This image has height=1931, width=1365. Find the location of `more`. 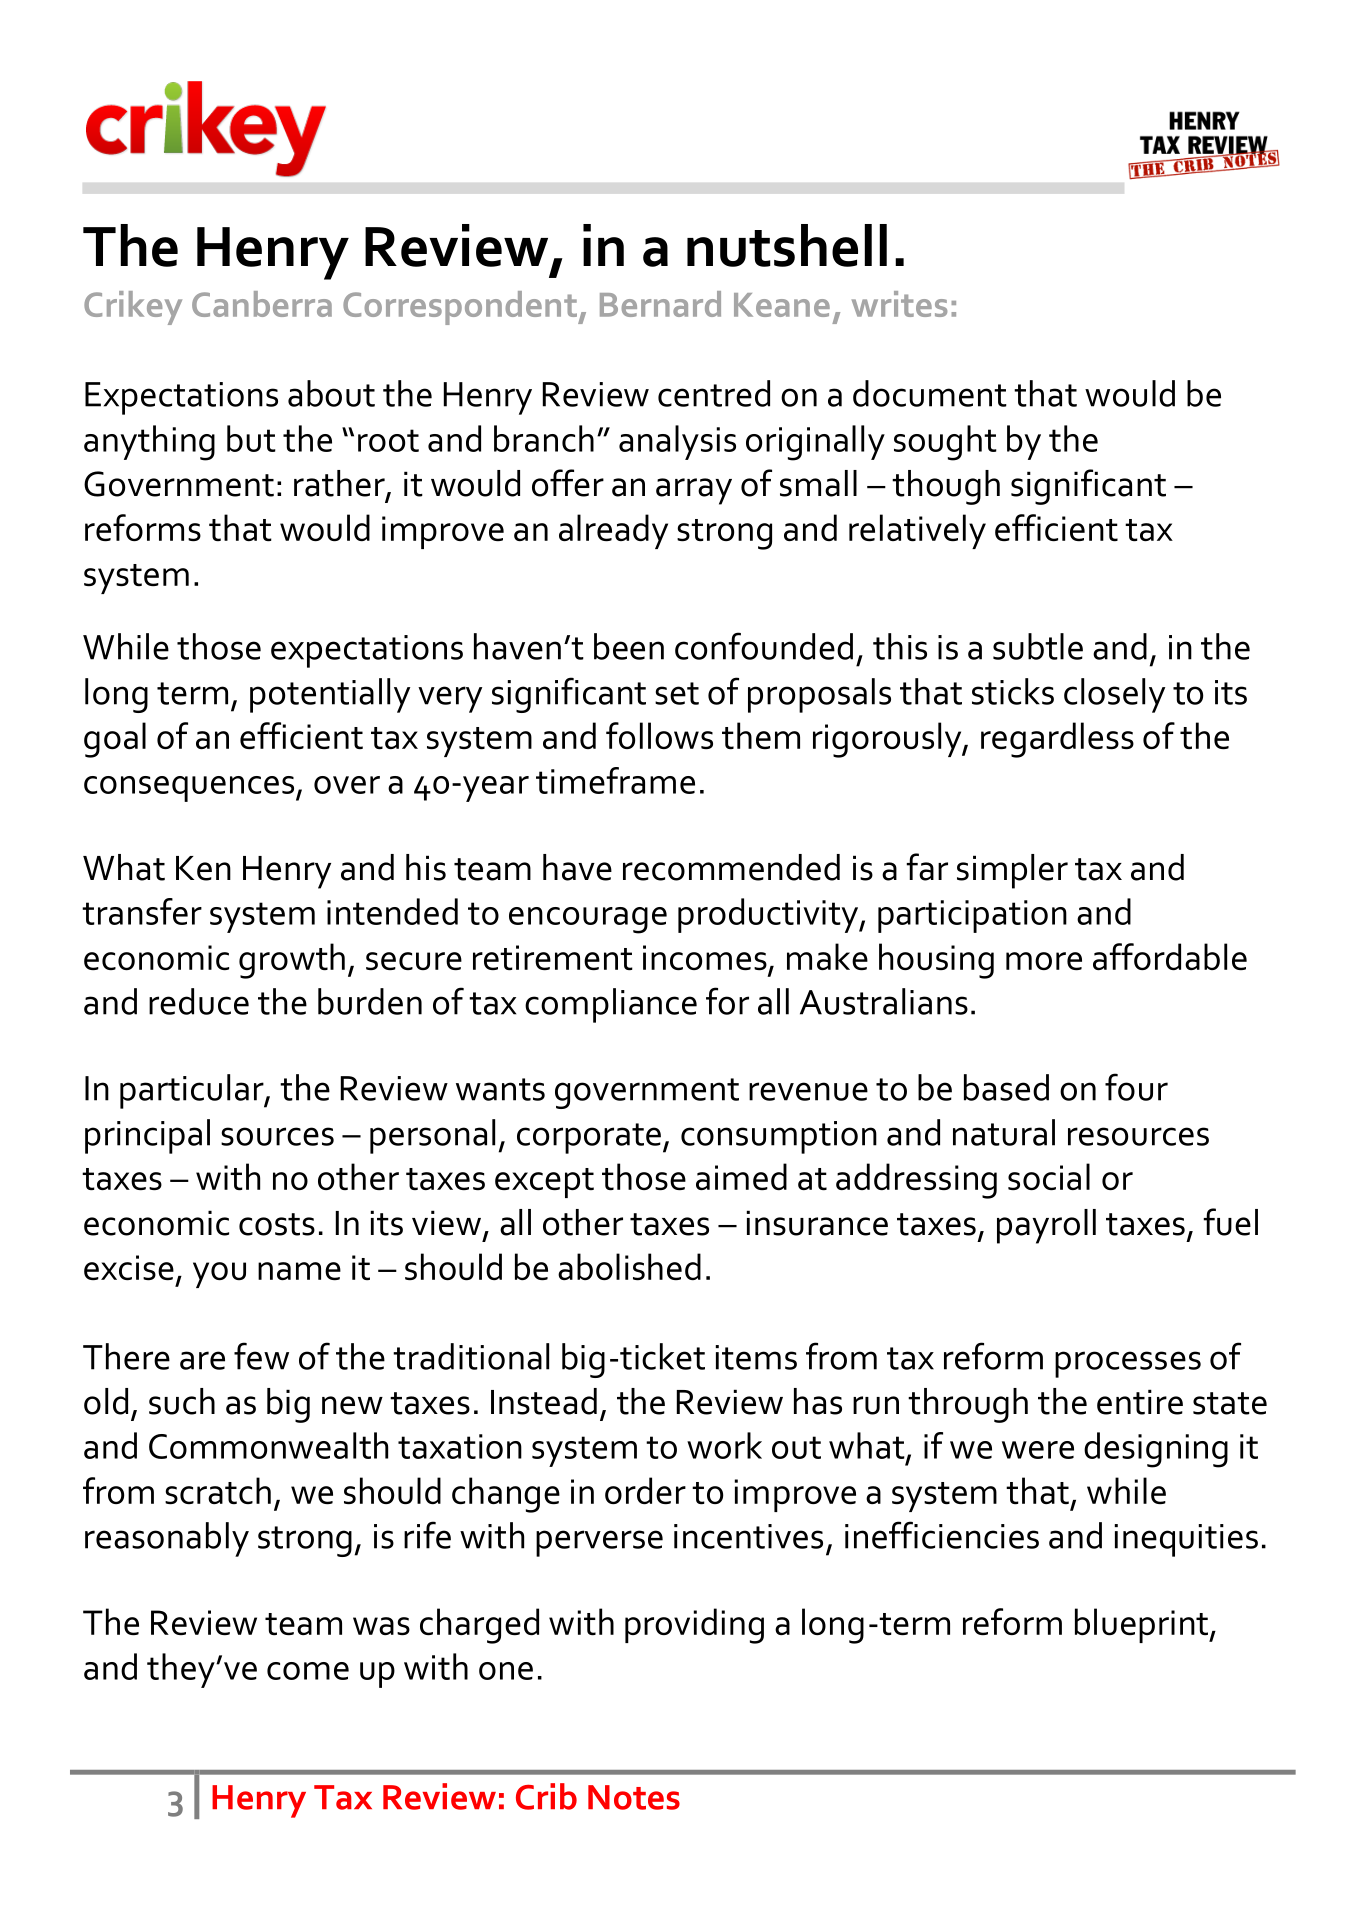

more is located at coordinates (1044, 961).
